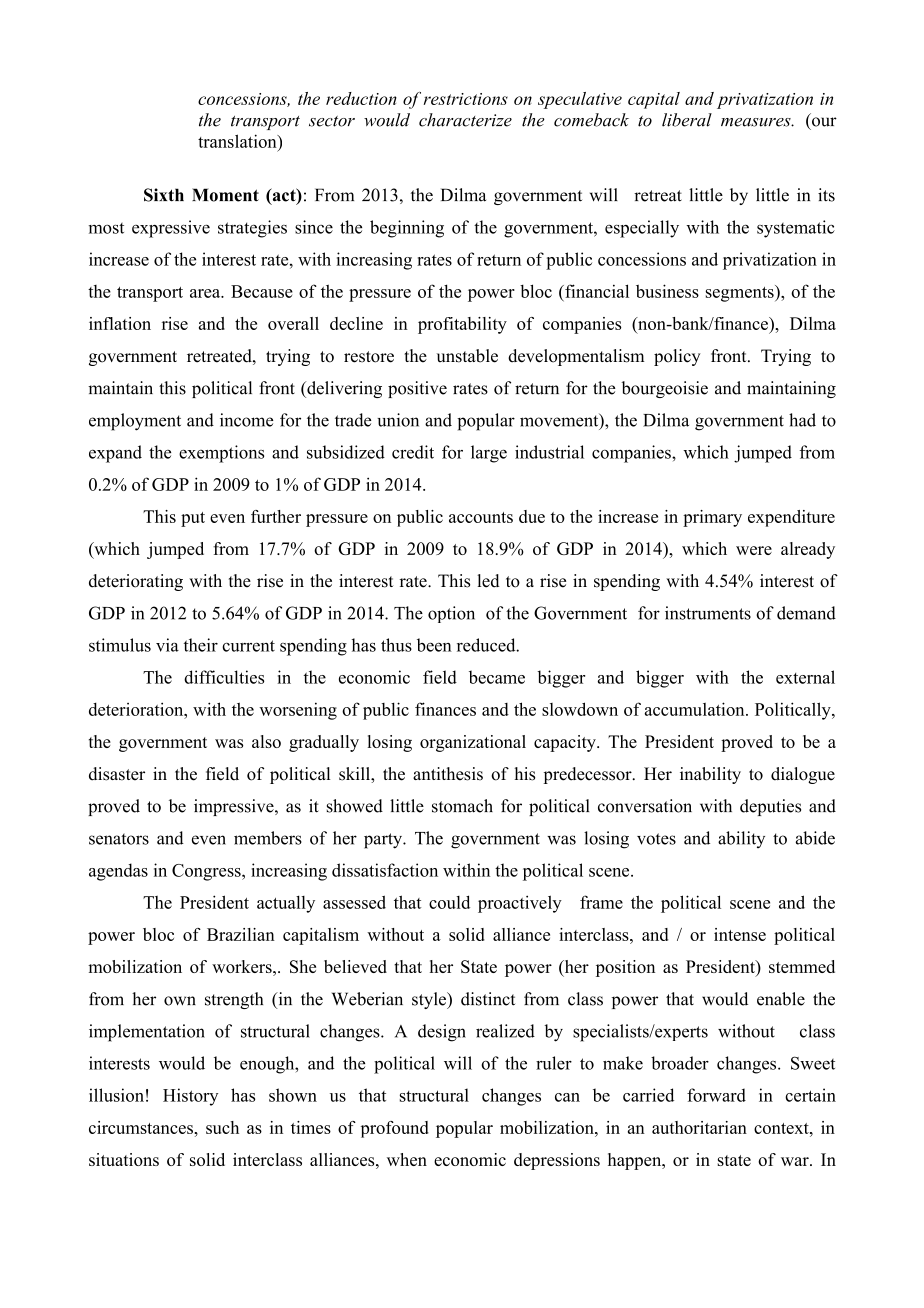  What do you see at coordinates (117, 774) in the document?
I see `disaster` at bounding box center [117, 774].
